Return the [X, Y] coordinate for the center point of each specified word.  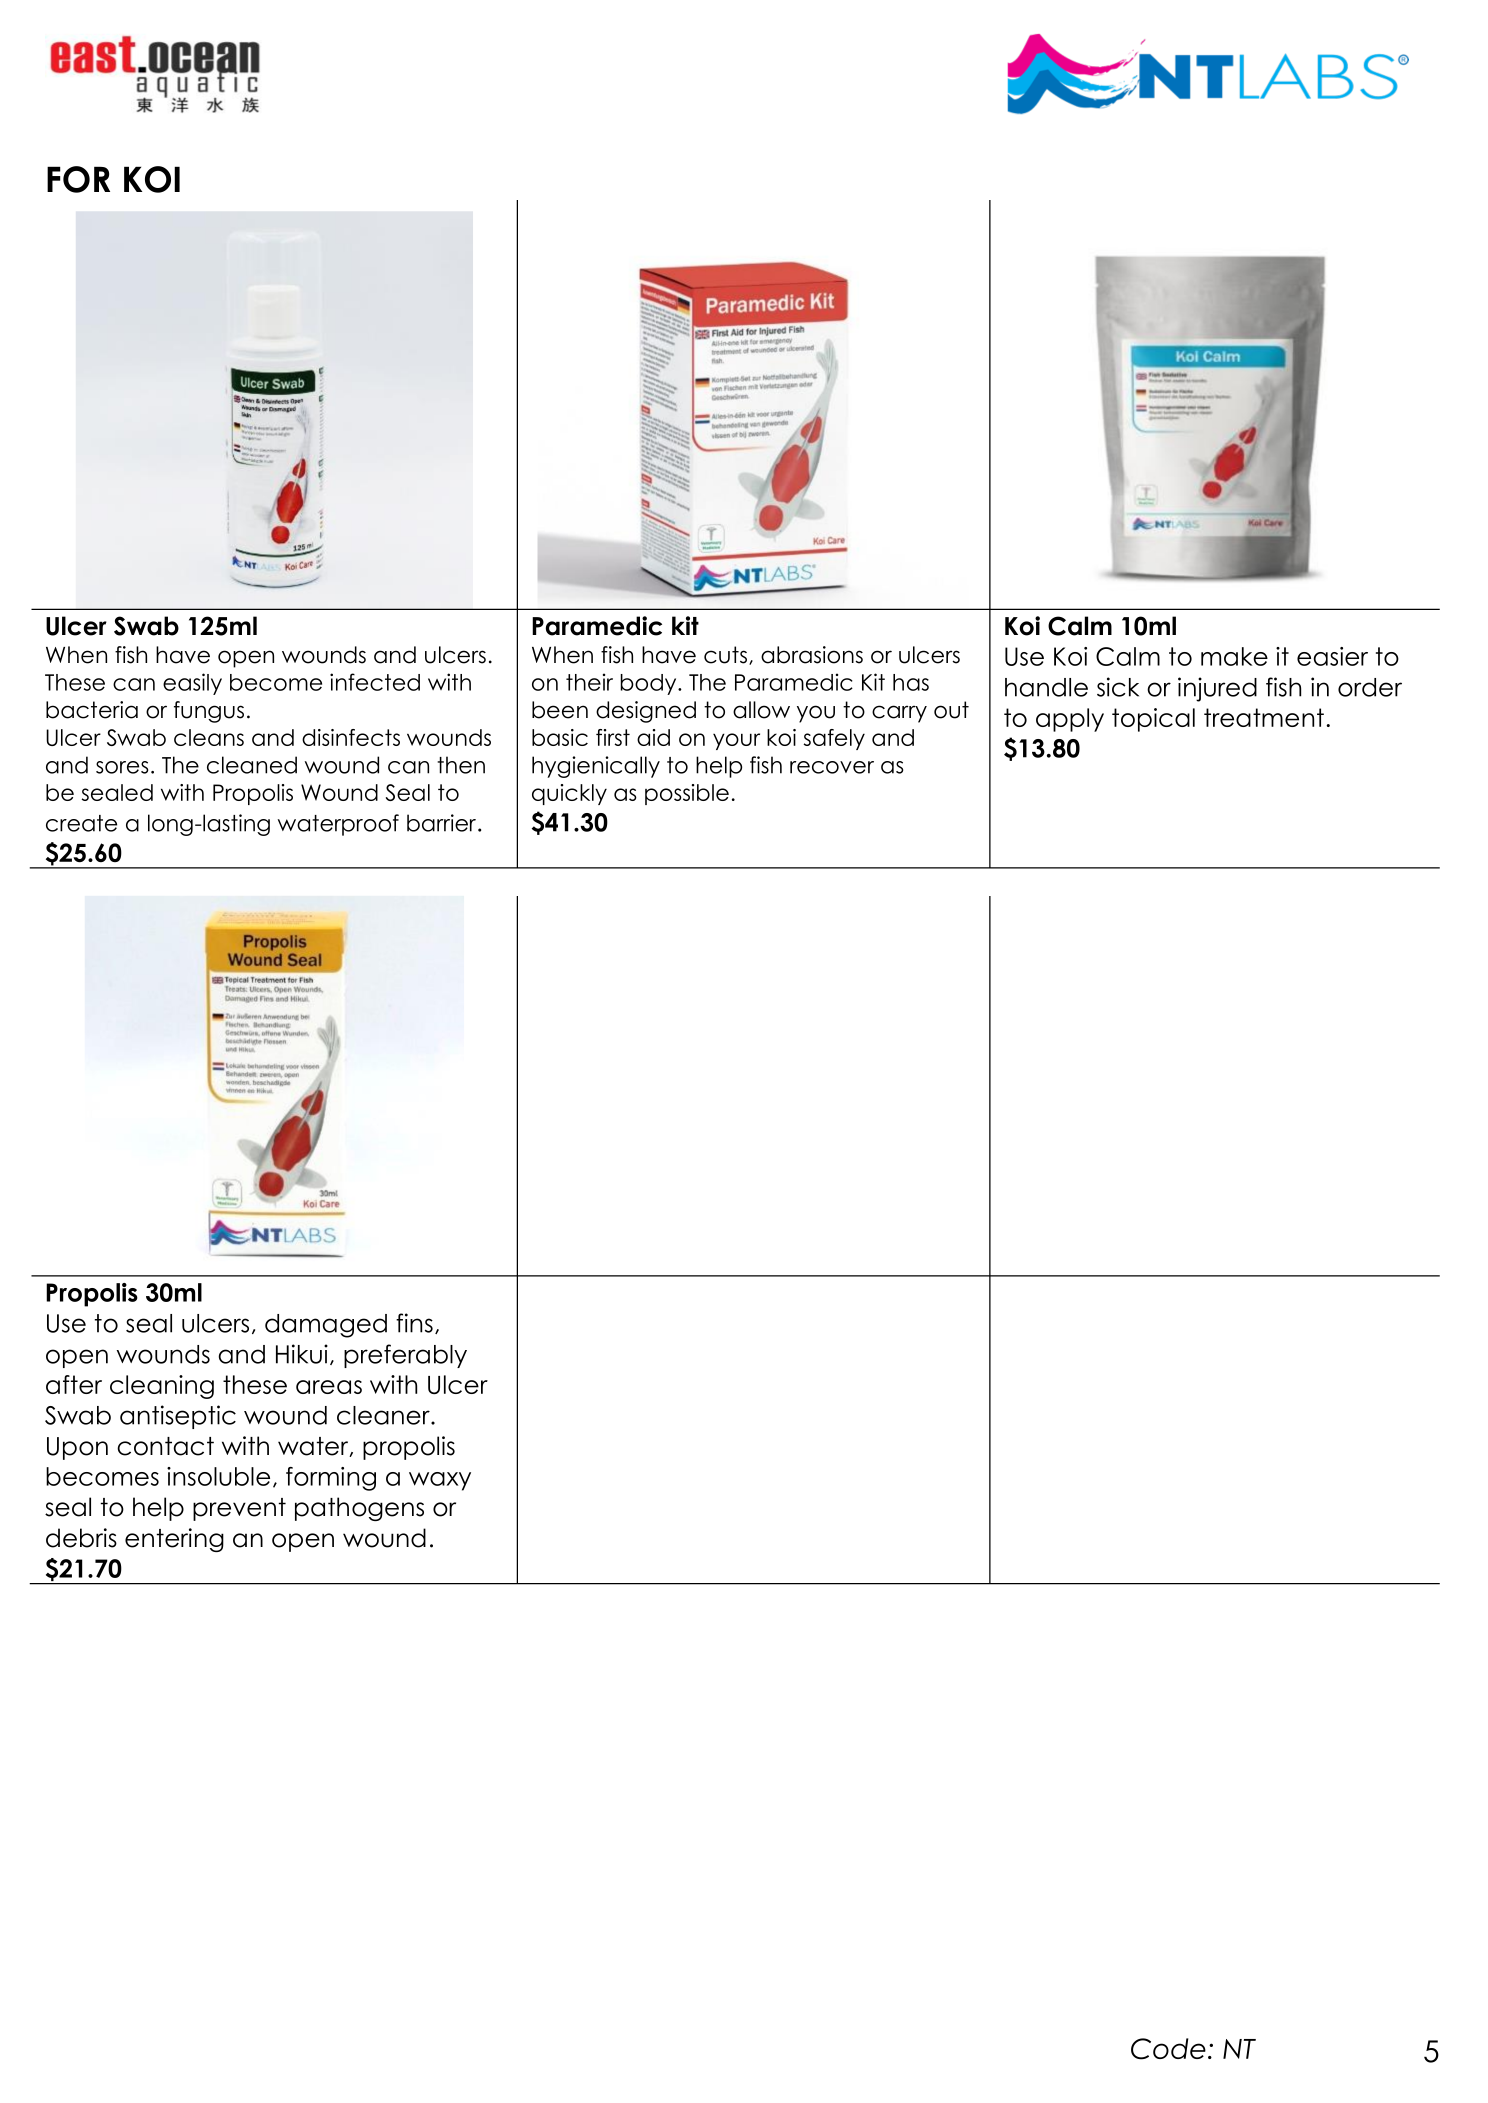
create [81, 823]
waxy [440, 1481]
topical [1153, 720]
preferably [405, 1356]
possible [687, 794]
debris [81, 1538]
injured [1217, 689]
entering [174, 1540]
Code [1168, 2049]
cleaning [162, 1387]
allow [761, 710]
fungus [209, 712]
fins [414, 1323]
